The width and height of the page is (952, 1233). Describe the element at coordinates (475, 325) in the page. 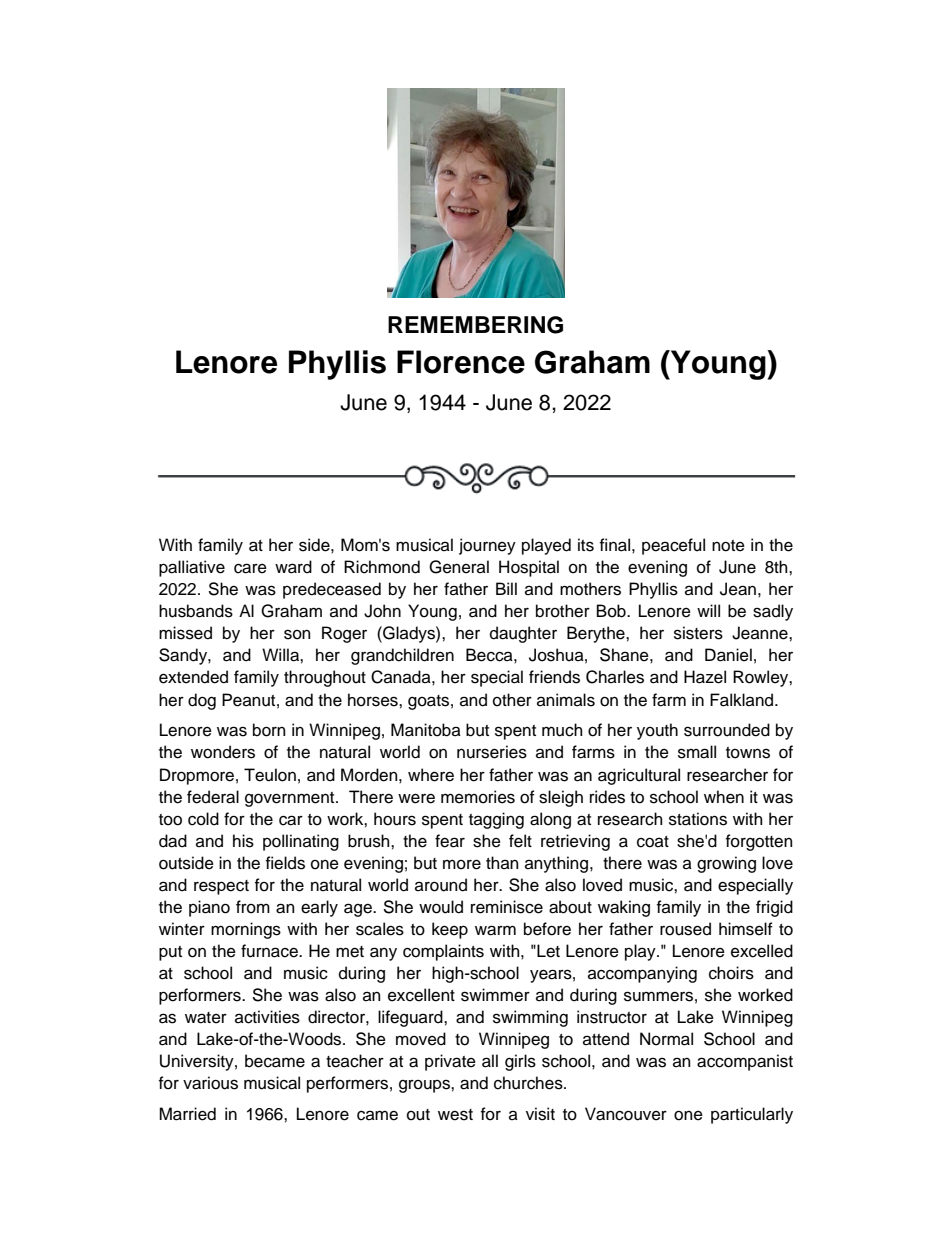

I see `REMEMBERING` at that location.
